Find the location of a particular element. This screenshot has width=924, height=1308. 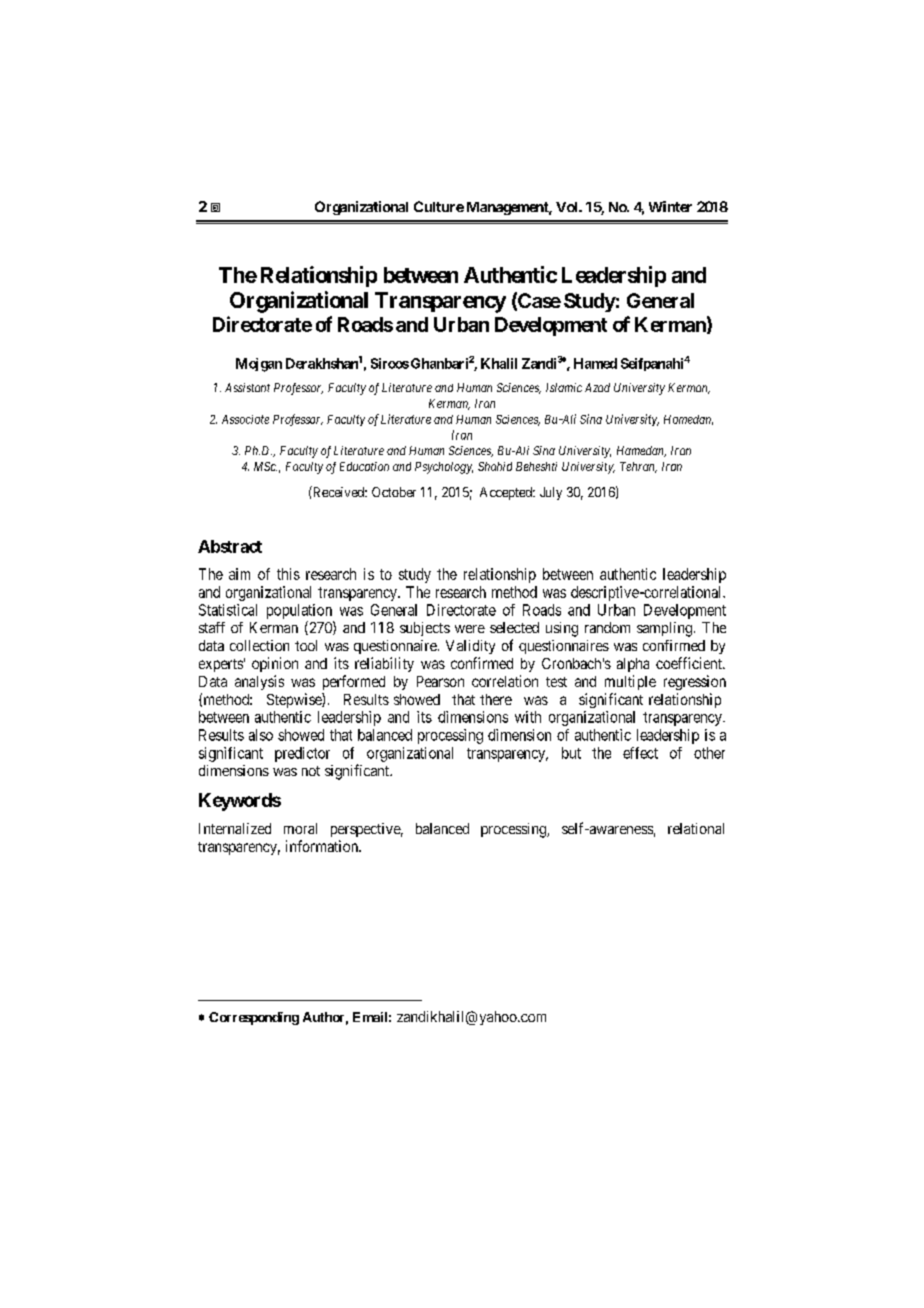

effect is located at coordinates (640, 753).
